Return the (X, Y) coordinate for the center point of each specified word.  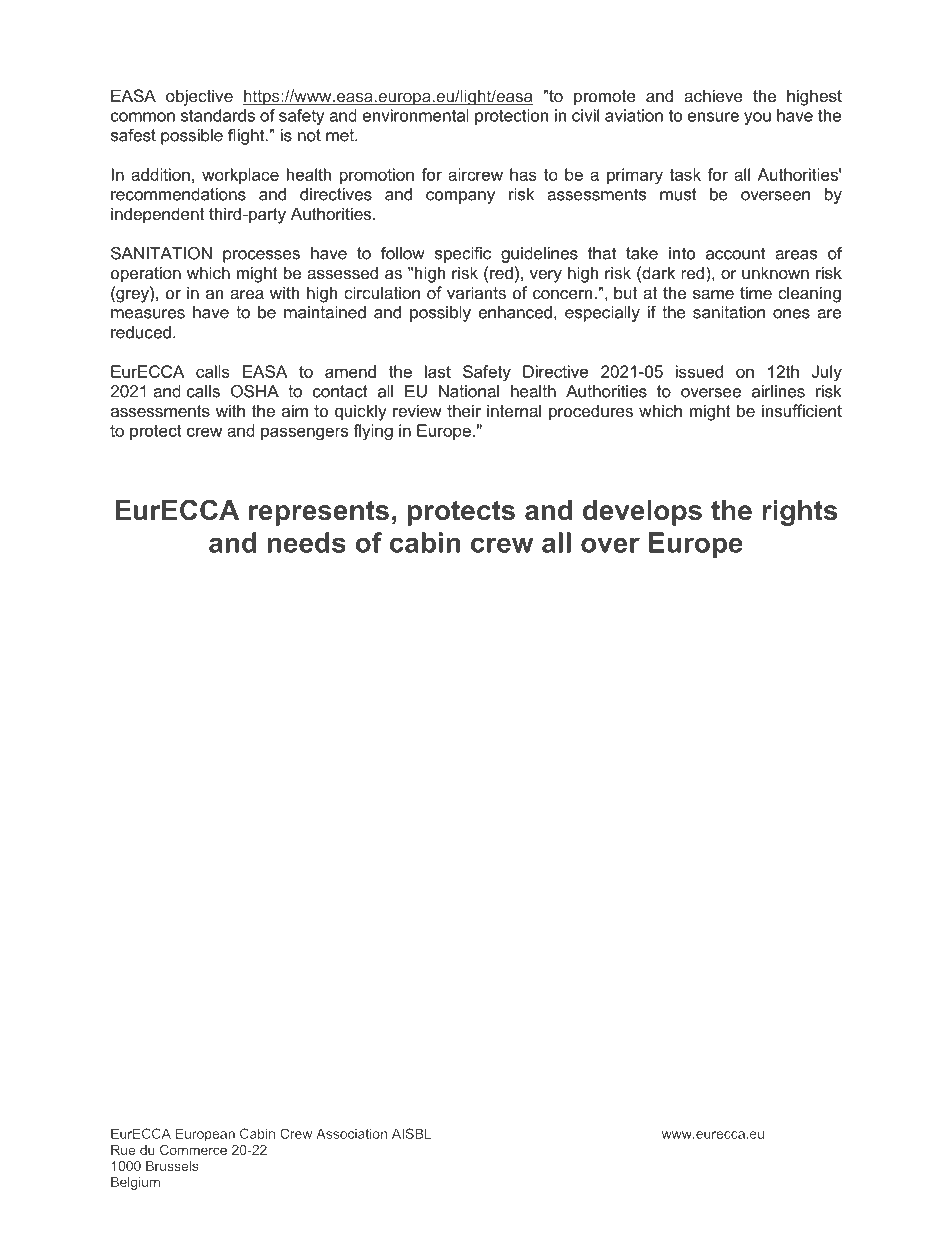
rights (799, 513)
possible (192, 137)
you (757, 118)
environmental (416, 115)
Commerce (193, 1149)
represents (319, 513)
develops (642, 513)
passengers (304, 434)
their (464, 410)
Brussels (172, 1166)
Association (351, 1133)
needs (306, 542)
